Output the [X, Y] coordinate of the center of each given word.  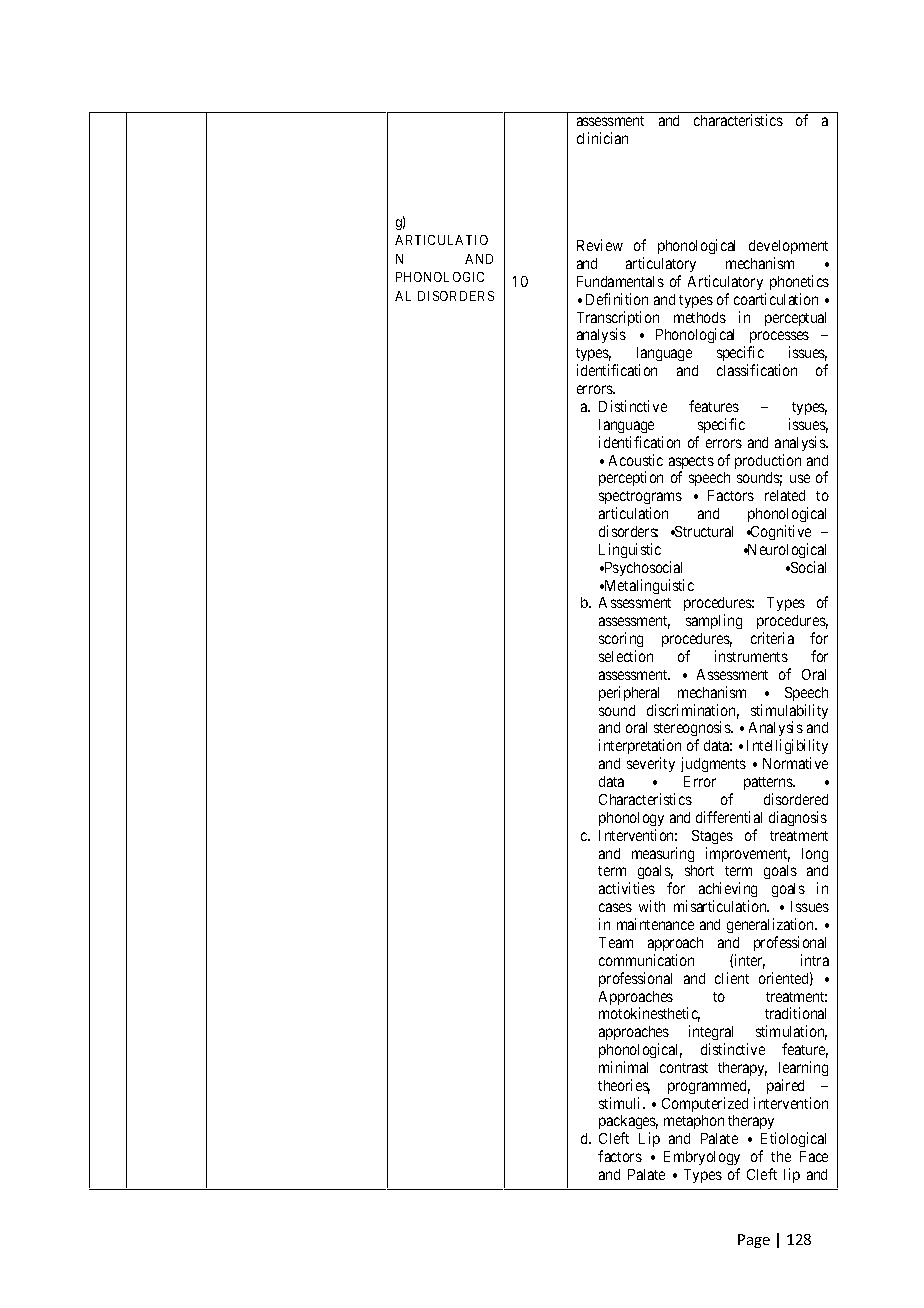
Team [616, 942]
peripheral [629, 693]
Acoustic [636, 460]
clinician [602, 138]
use [800, 478]
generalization [772, 925]
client [732, 978]
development [788, 247]
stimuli [621, 1103]
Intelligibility [787, 748]
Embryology [702, 1160]
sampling [714, 621]
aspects [691, 464]
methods [700, 317]
